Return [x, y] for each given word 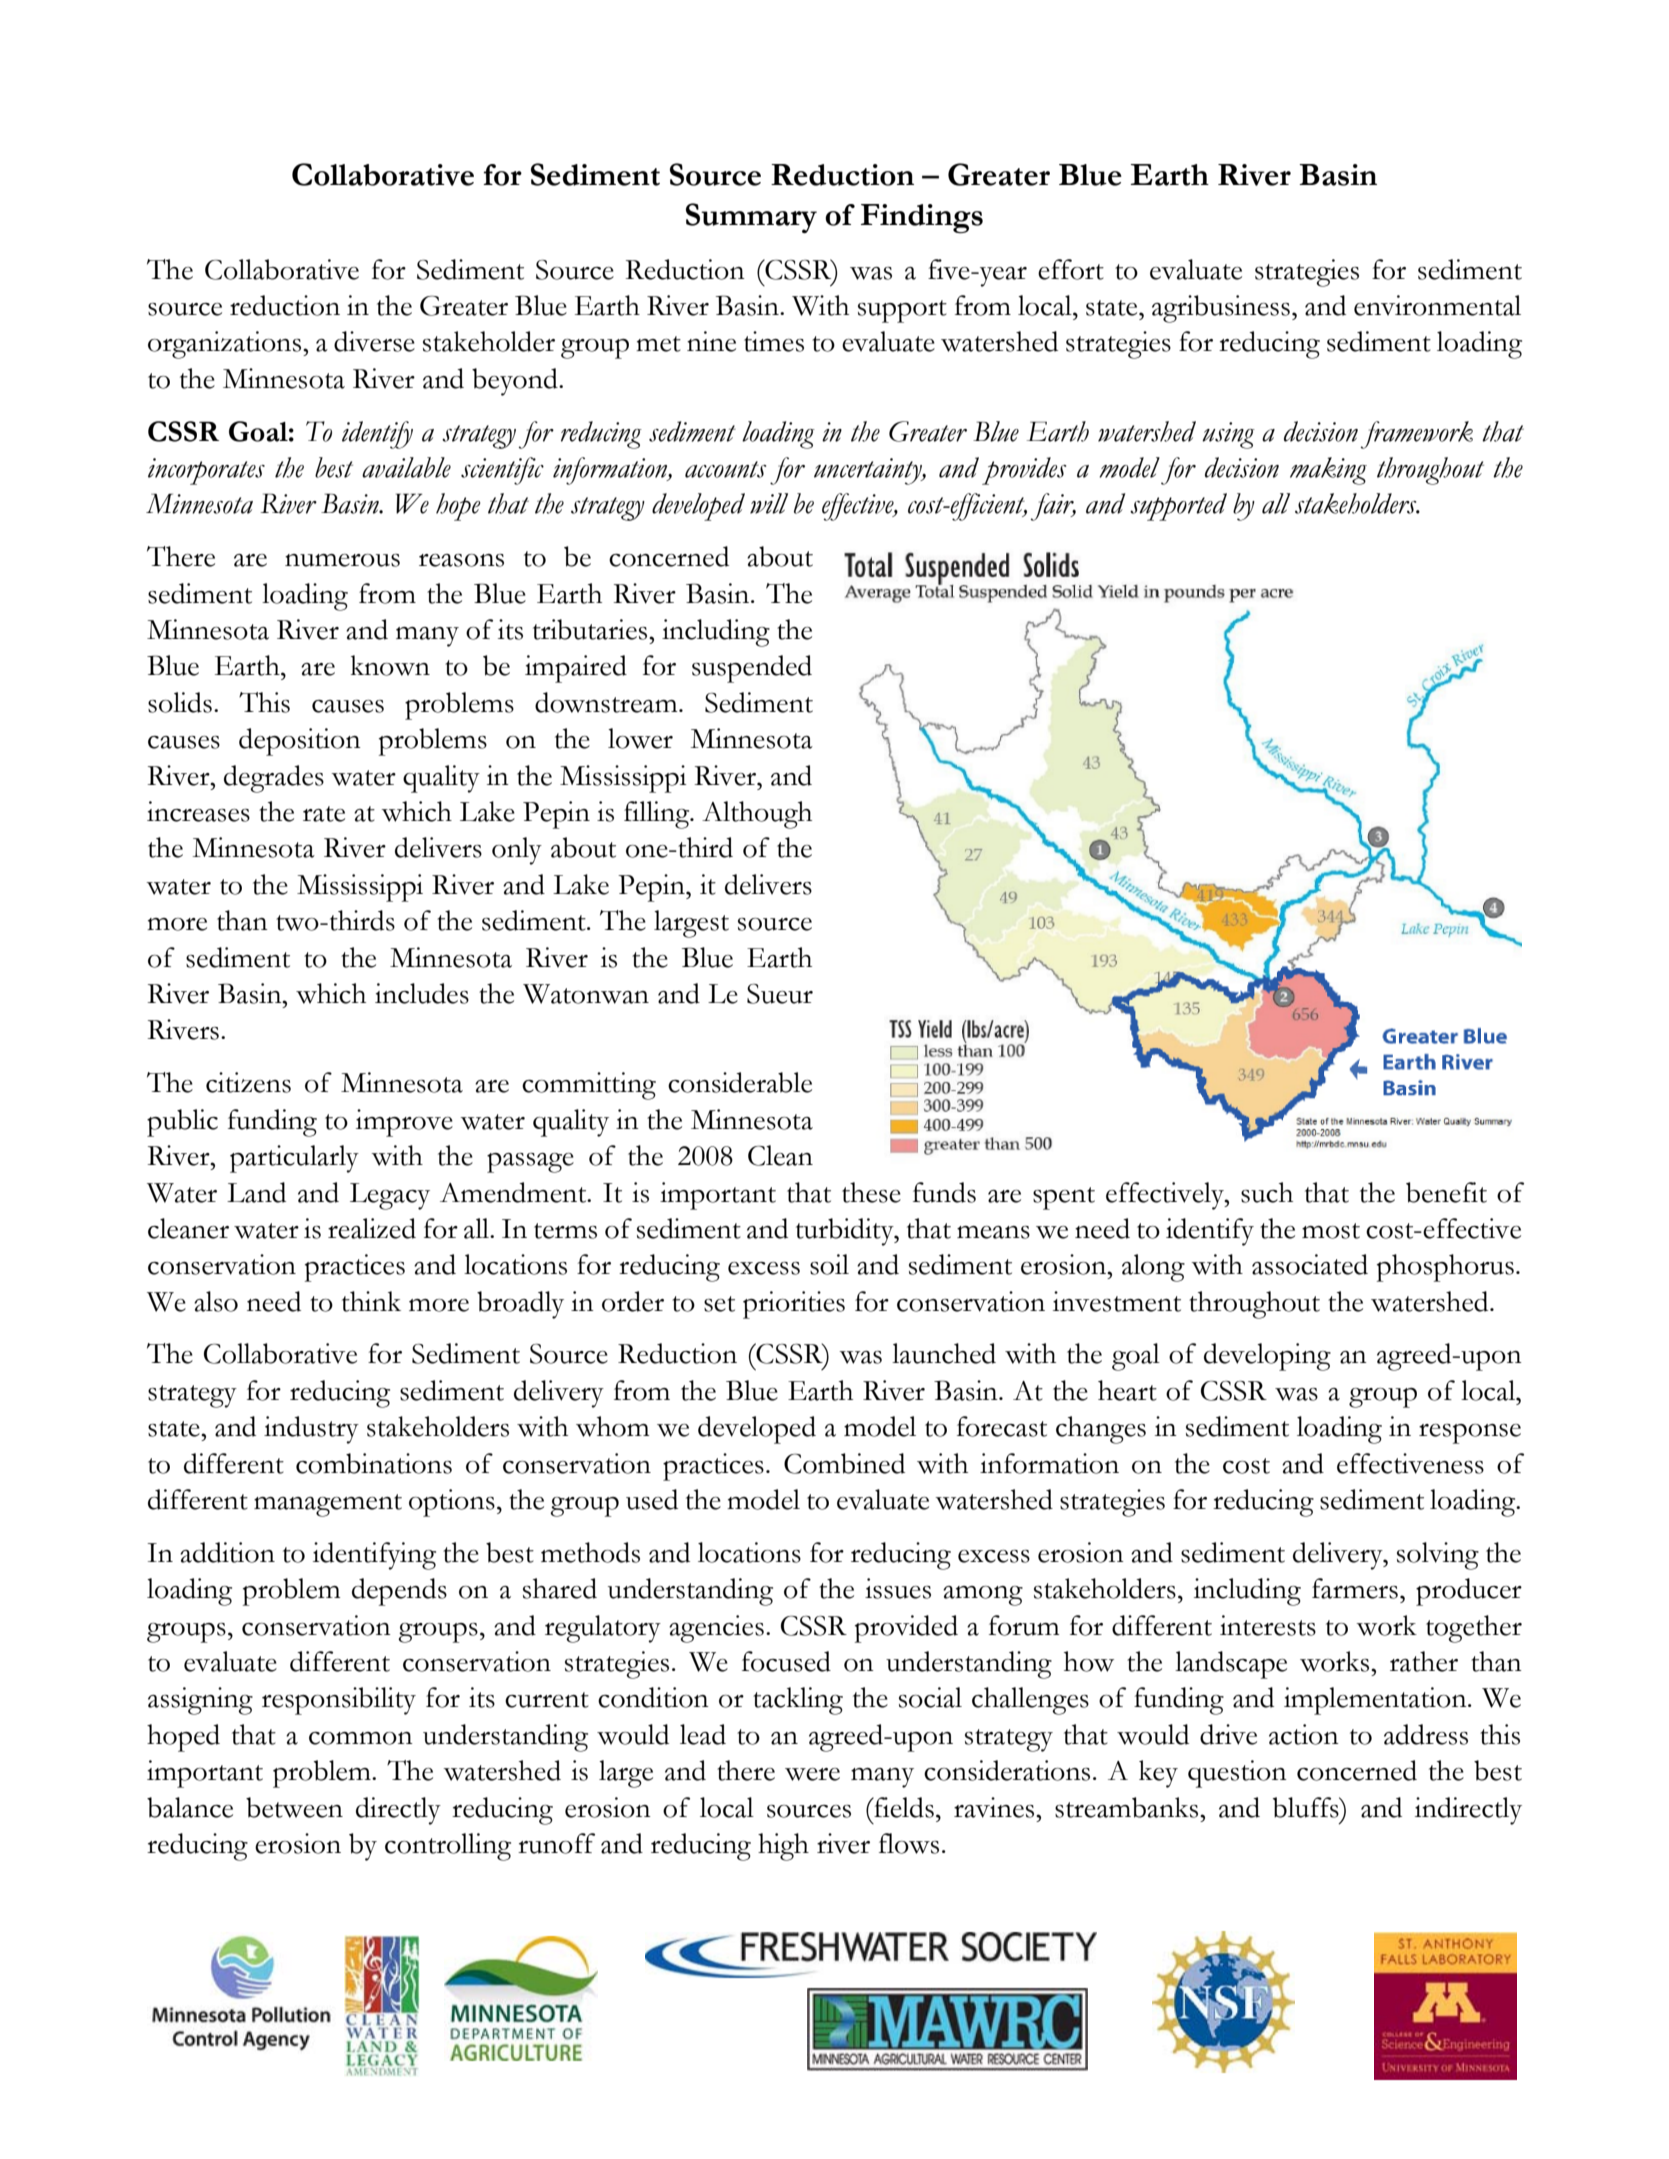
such [1267, 1192]
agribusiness [1221, 309]
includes [422, 993]
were [812, 1774]
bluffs [1307, 1807]
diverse [374, 341]
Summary [751, 218]
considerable [740, 1082]
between [294, 1807]
